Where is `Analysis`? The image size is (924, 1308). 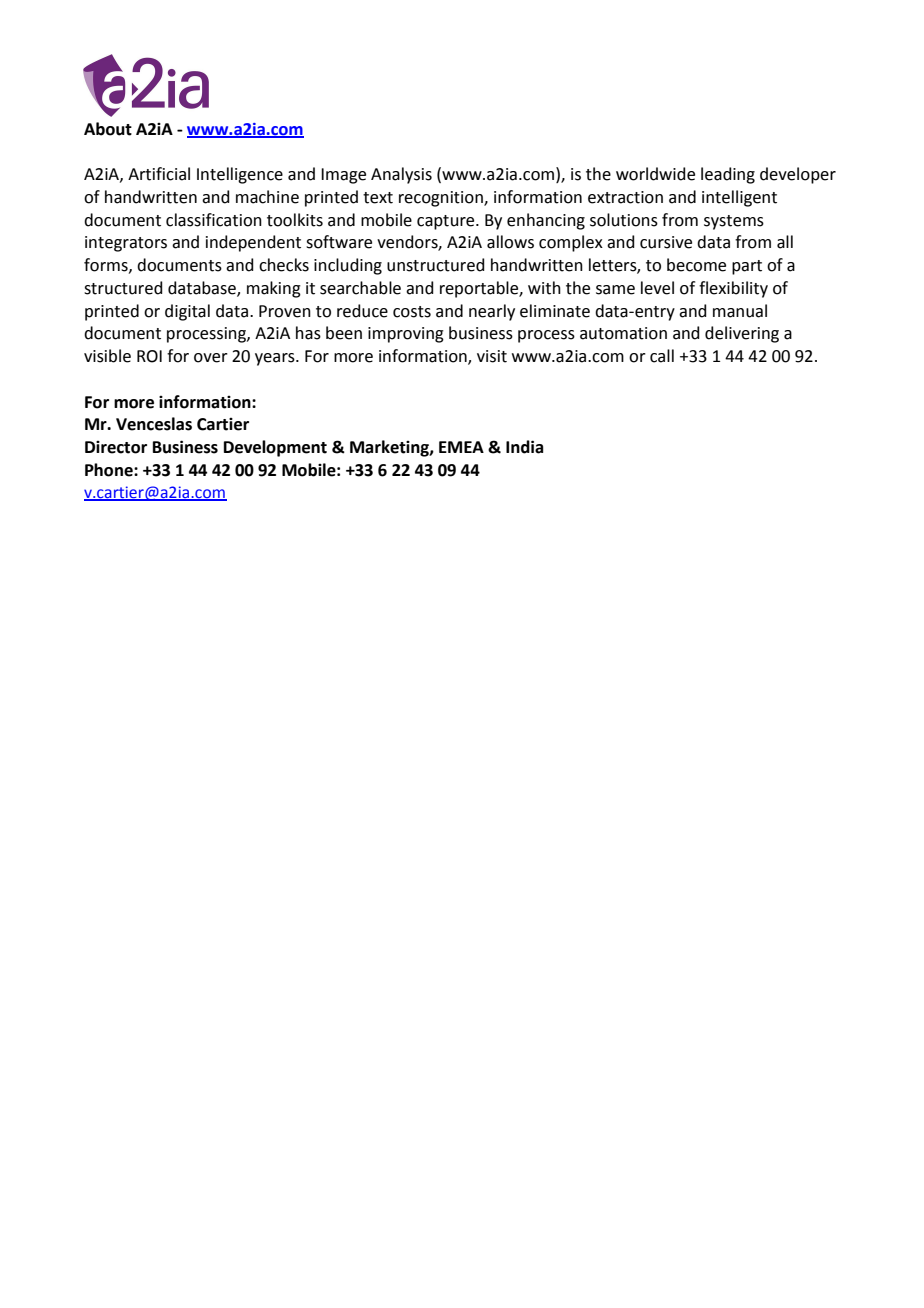 Analysis is located at coordinates (401, 175).
